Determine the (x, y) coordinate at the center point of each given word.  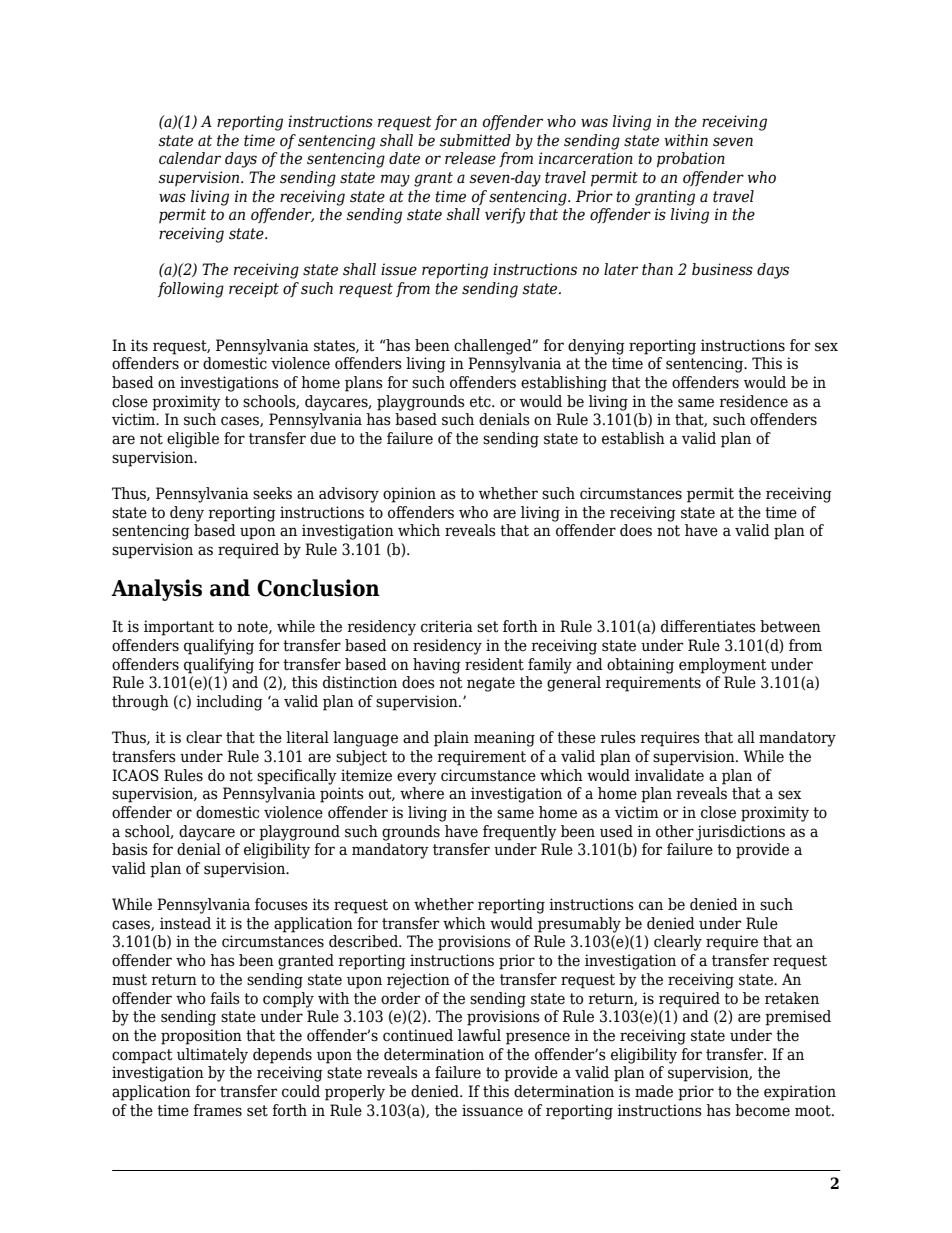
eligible (193, 440)
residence (754, 401)
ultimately (212, 1056)
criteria (447, 626)
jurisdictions (740, 833)
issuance (492, 1110)
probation (691, 160)
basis (130, 849)
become (762, 1110)
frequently (520, 833)
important (179, 628)
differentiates (708, 626)
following (191, 290)
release (470, 158)
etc (481, 402)
